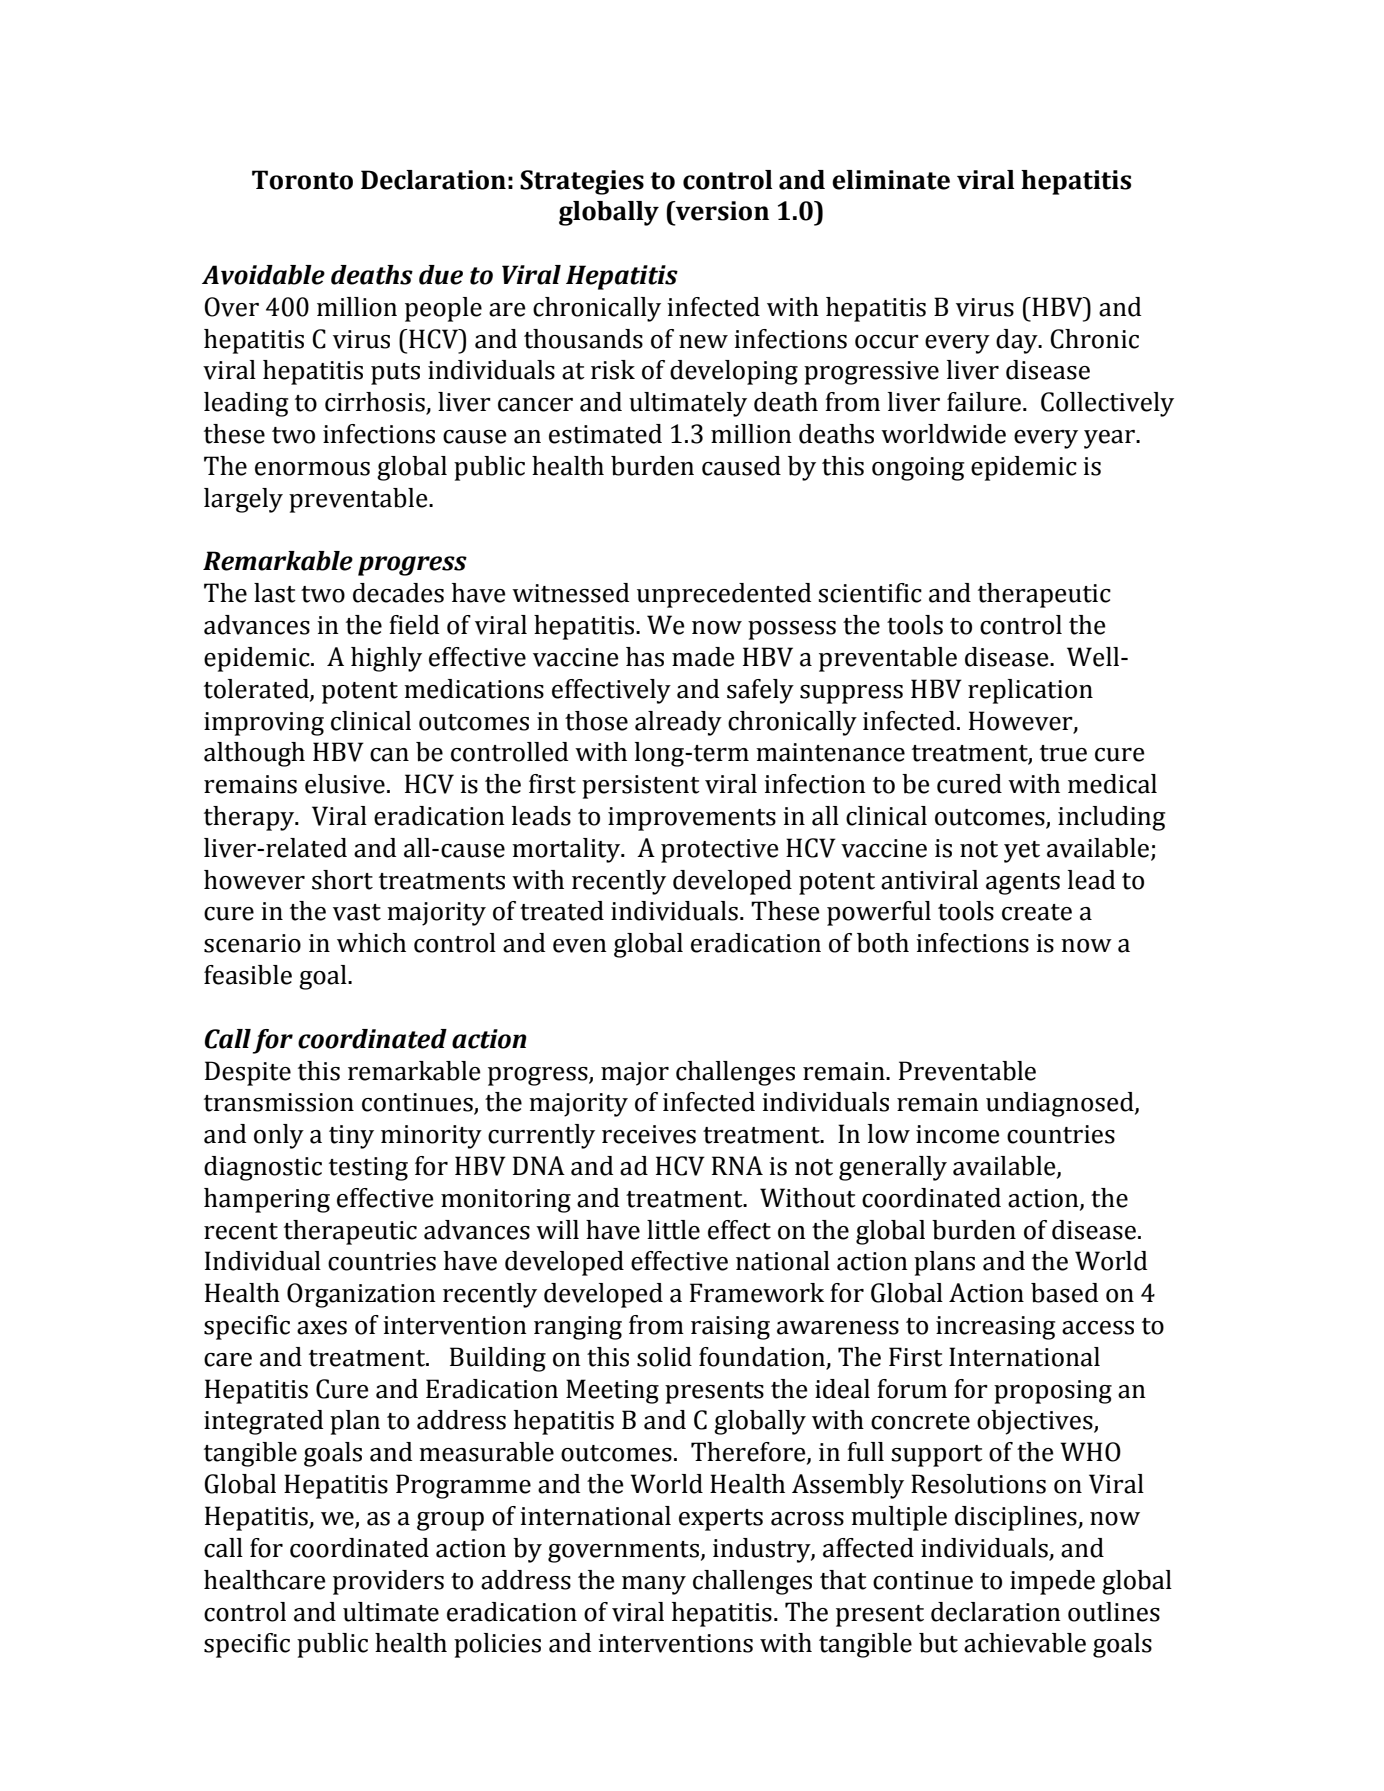 This screenshot has width=1384, height=1791. Describe the element at coordinates (721, 211) in the screenshot. I see `version` at that location.
